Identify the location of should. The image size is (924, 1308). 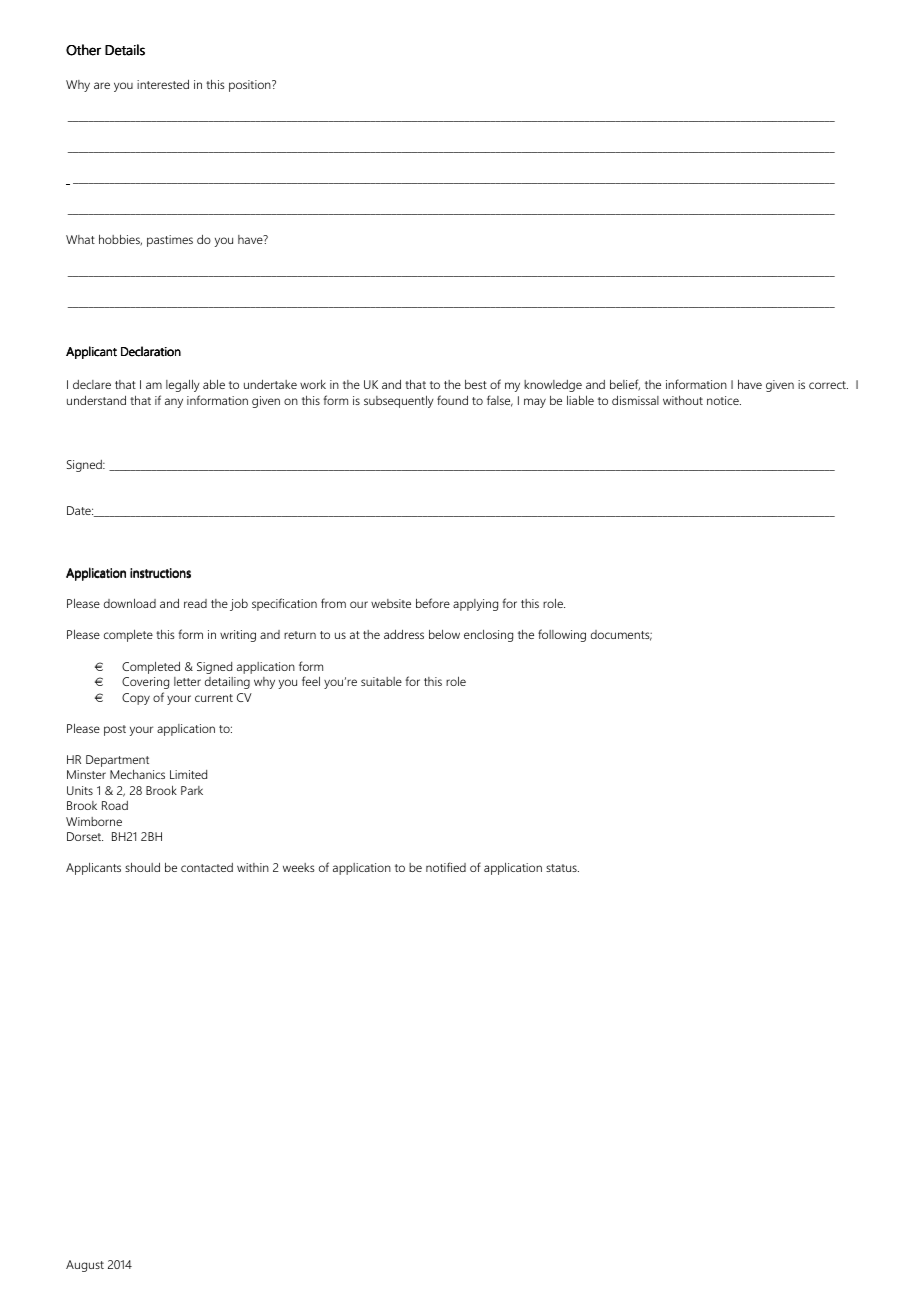
(142, 867).
